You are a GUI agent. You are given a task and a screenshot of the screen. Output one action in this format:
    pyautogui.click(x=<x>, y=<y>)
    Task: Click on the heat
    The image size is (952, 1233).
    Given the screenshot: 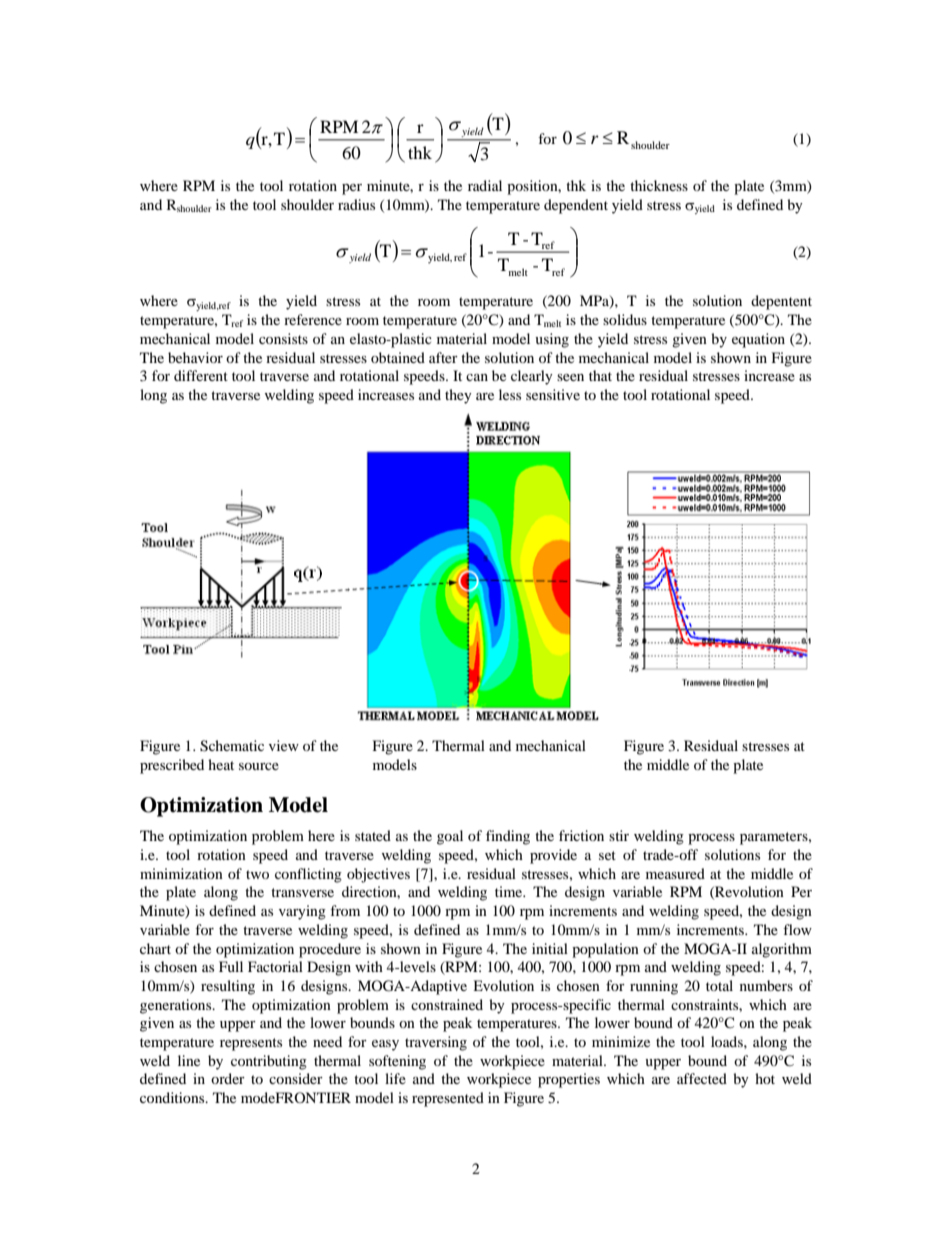 What is the action you would take?
    pyautogui.click(x=221, y=764)
